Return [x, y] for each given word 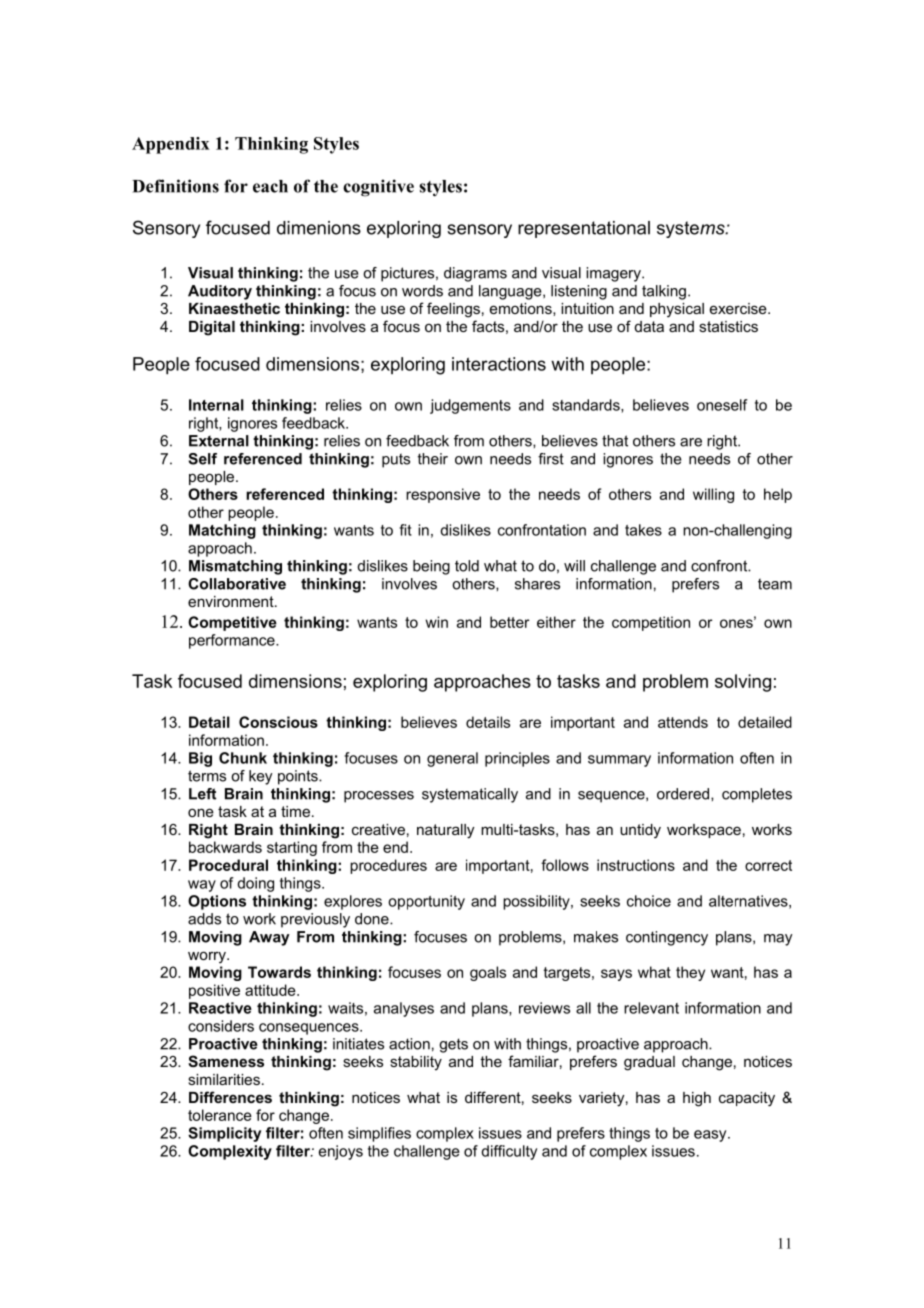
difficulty [509, 1152]
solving [743, 683]
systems [692, 229]
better [509, 622]
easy [711, 1136]
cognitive [378, 188]
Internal [216, 405]
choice [649, 901]
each [270, 186]
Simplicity [224, 1134]
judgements [470, 406]
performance [233, 641]
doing [255, 884]
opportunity [426, 902]
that [615, 441]
